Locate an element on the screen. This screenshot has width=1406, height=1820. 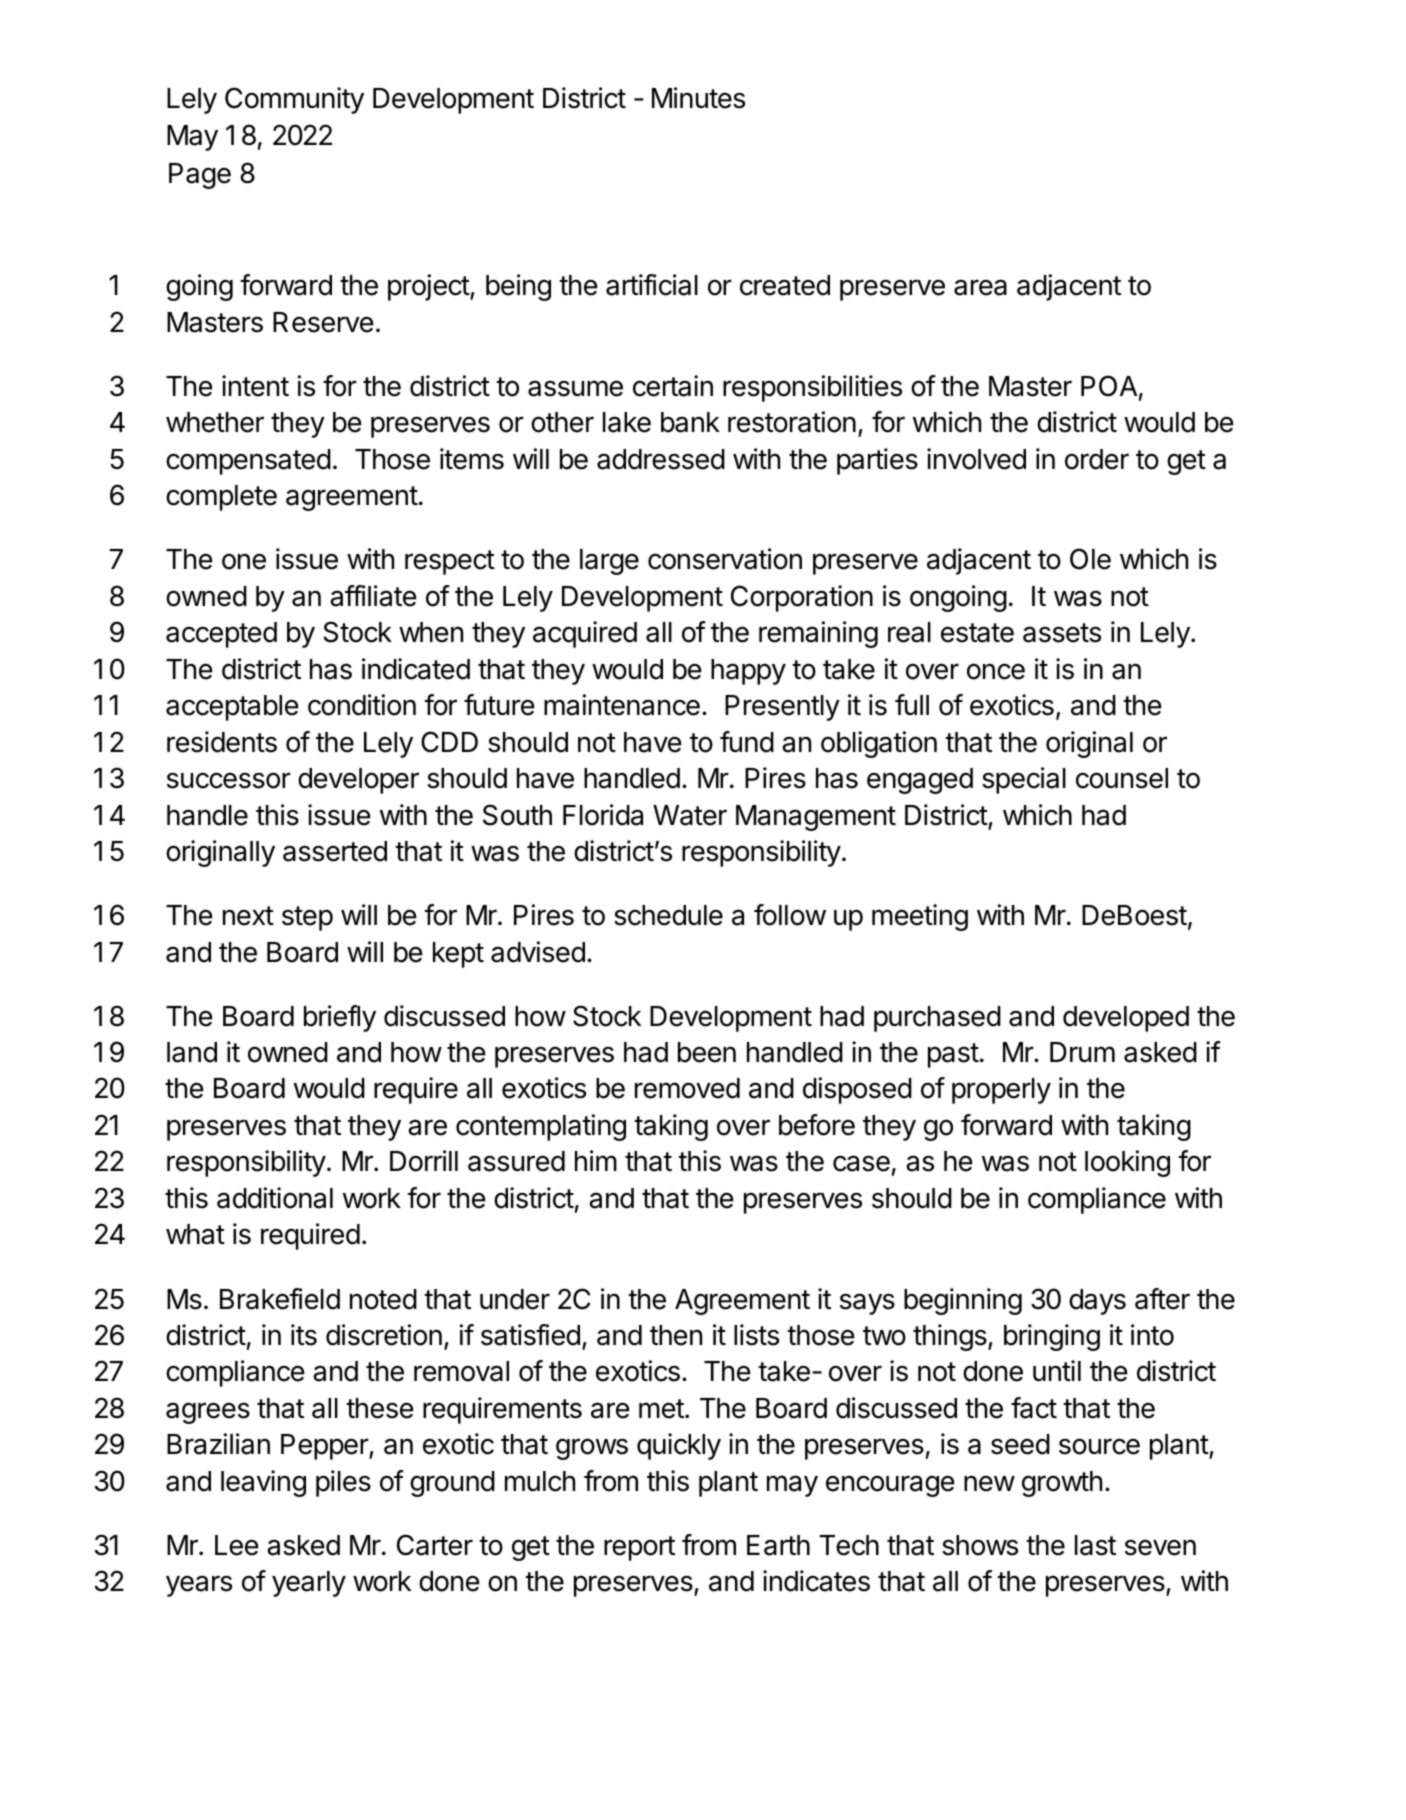
report is located at coordinates (639, 1548).
